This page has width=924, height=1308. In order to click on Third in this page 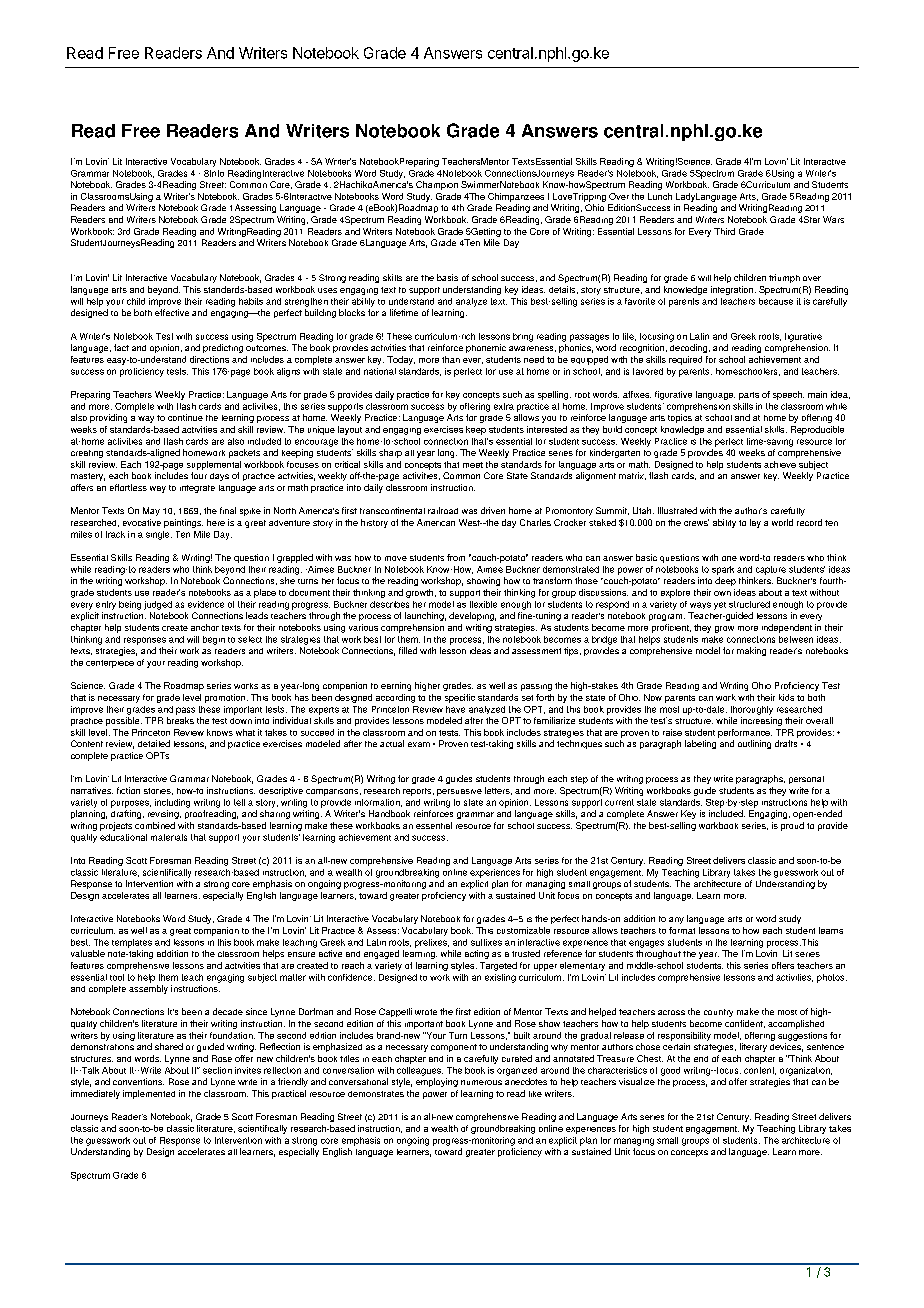, I will do `click(724, 231)`.
